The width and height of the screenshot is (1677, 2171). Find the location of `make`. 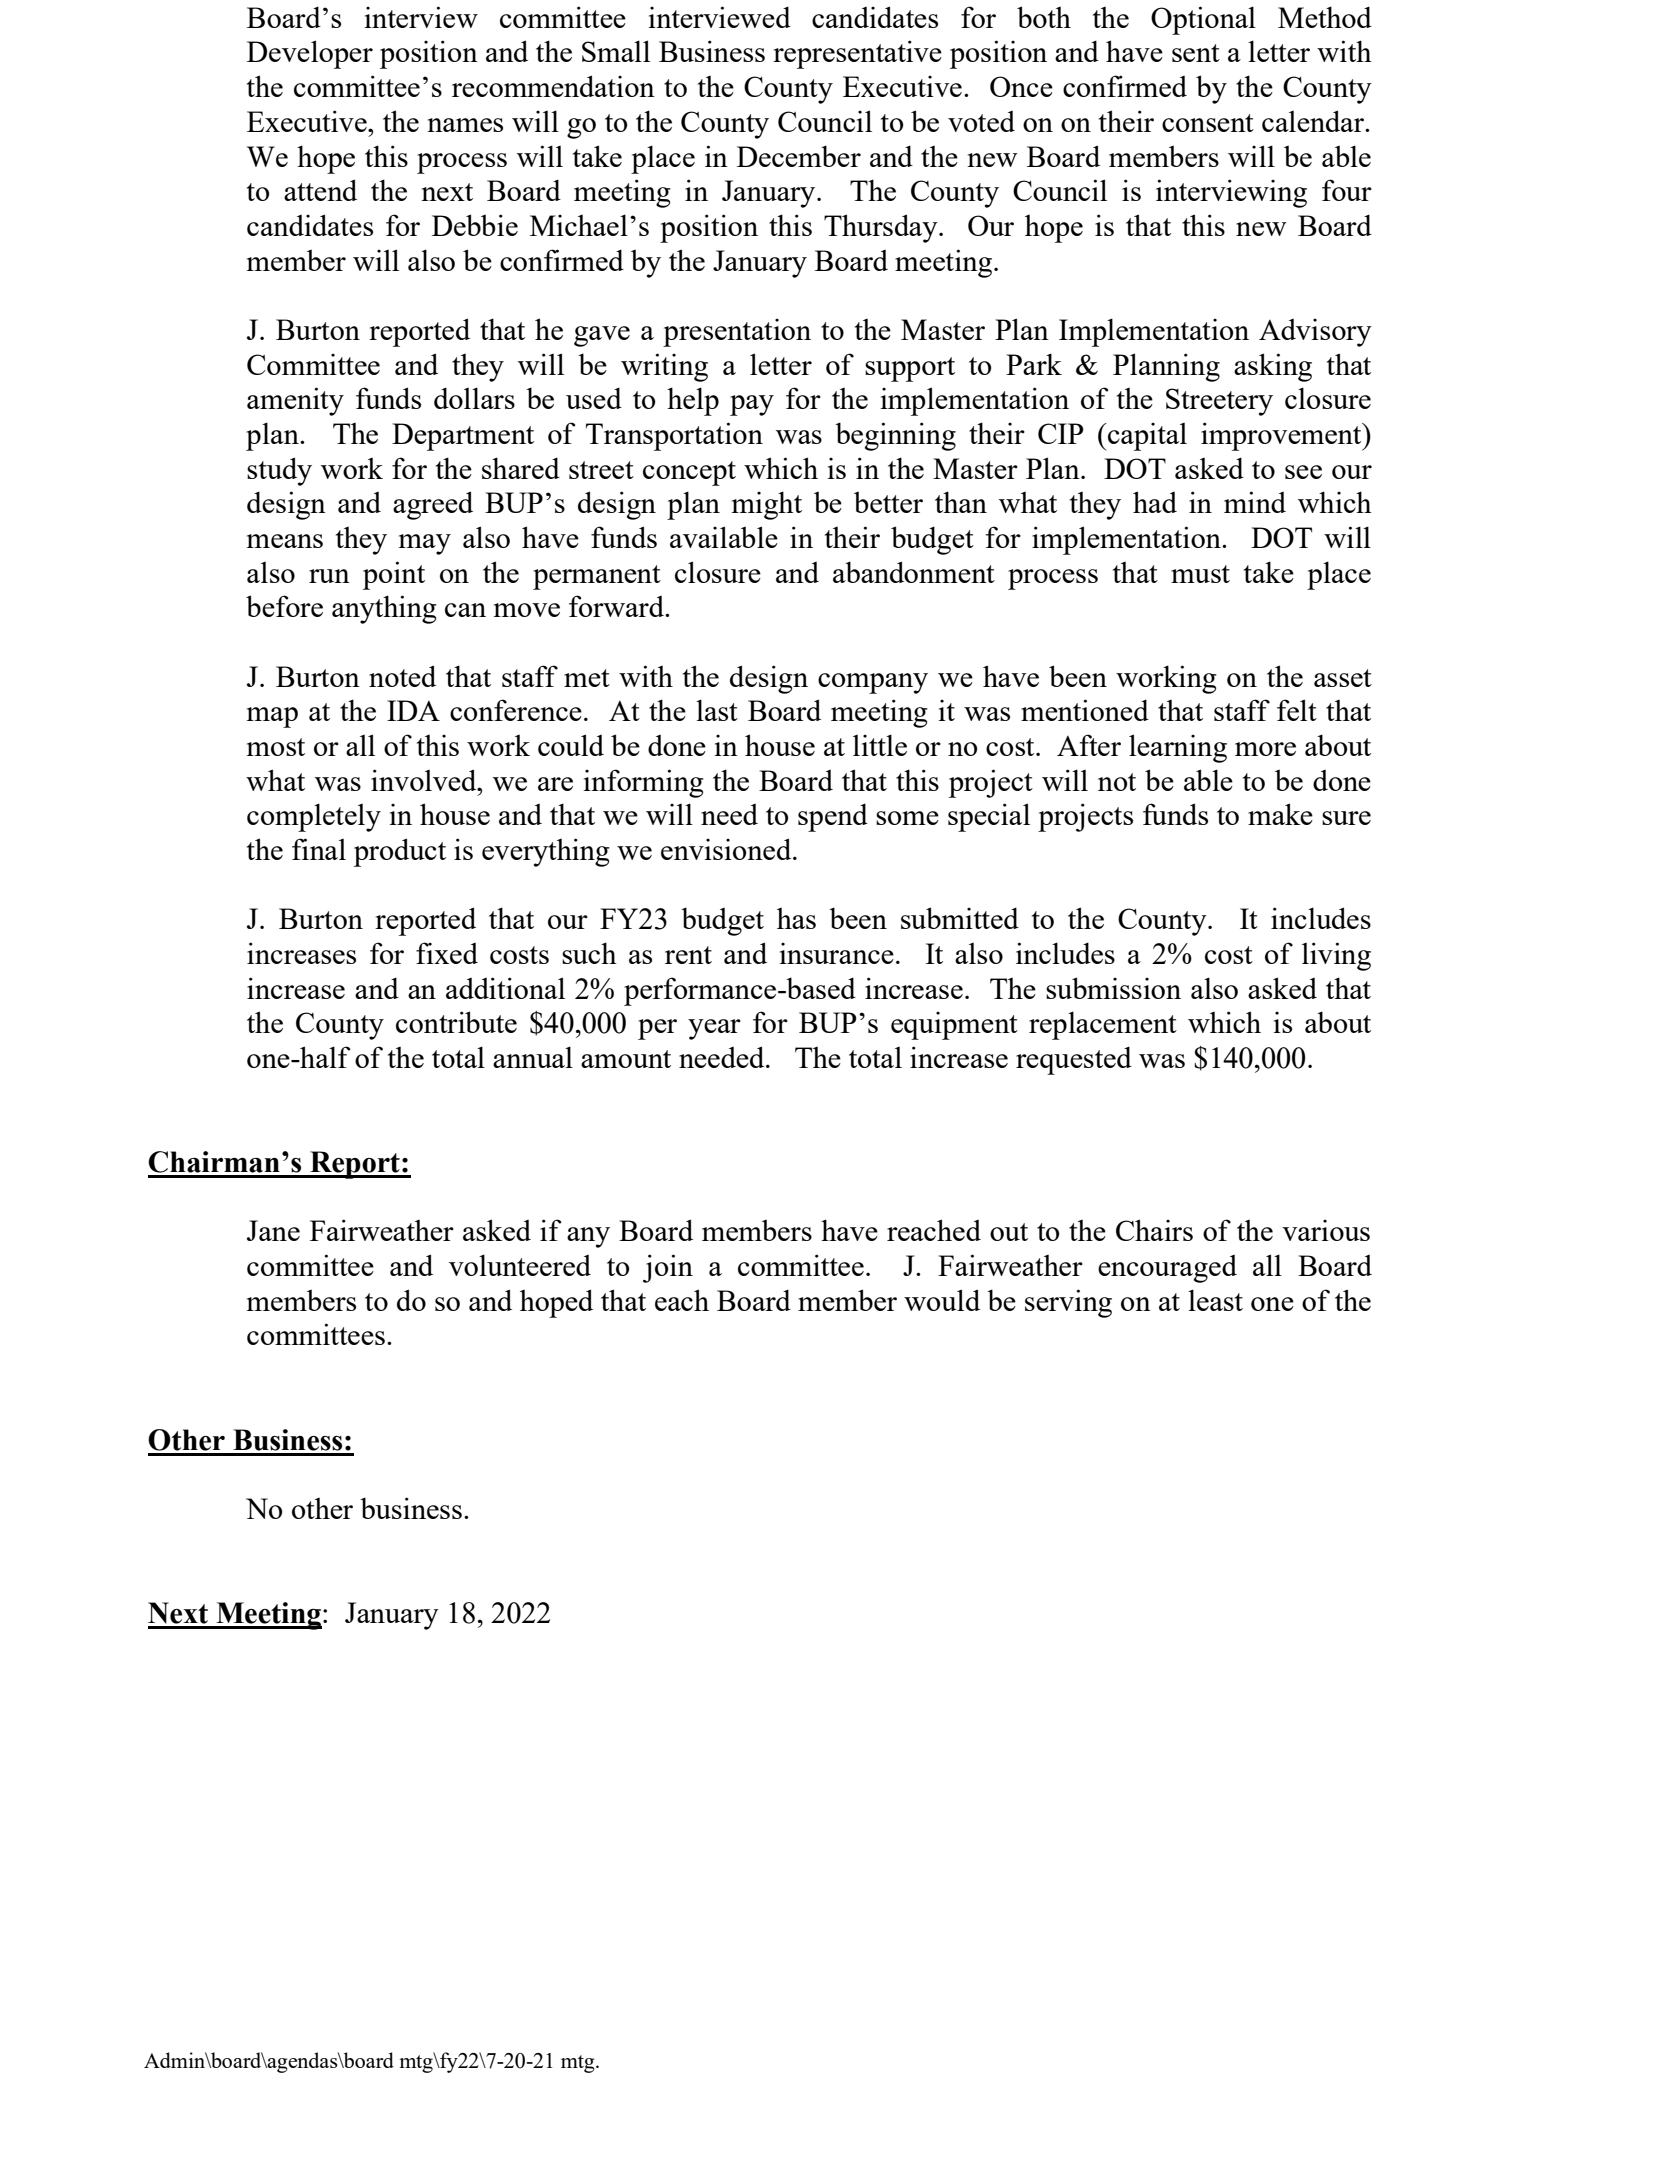

make is located at coordinates (1280, 814).
